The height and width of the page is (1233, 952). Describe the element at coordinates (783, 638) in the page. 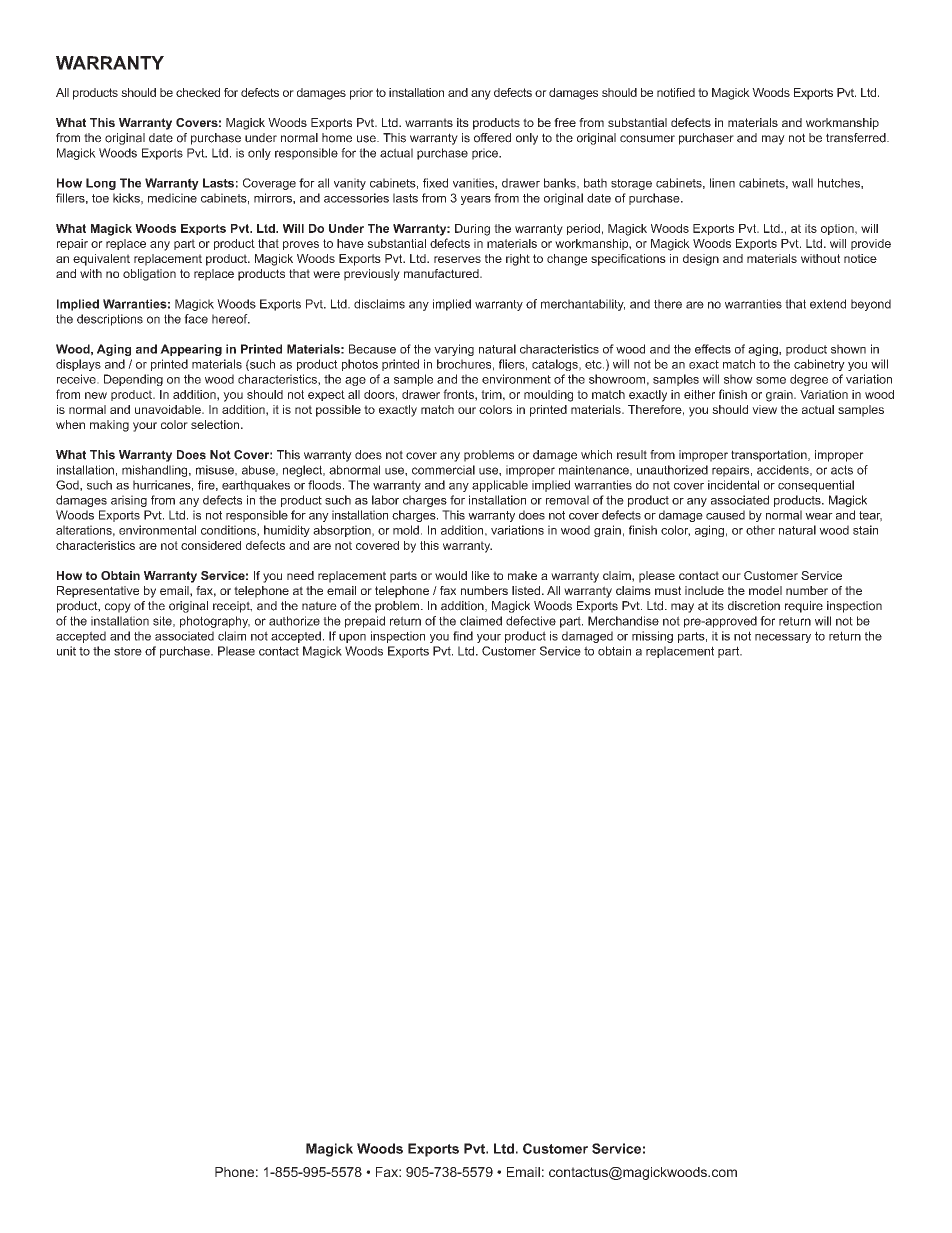

I see `necessary` at that location.
